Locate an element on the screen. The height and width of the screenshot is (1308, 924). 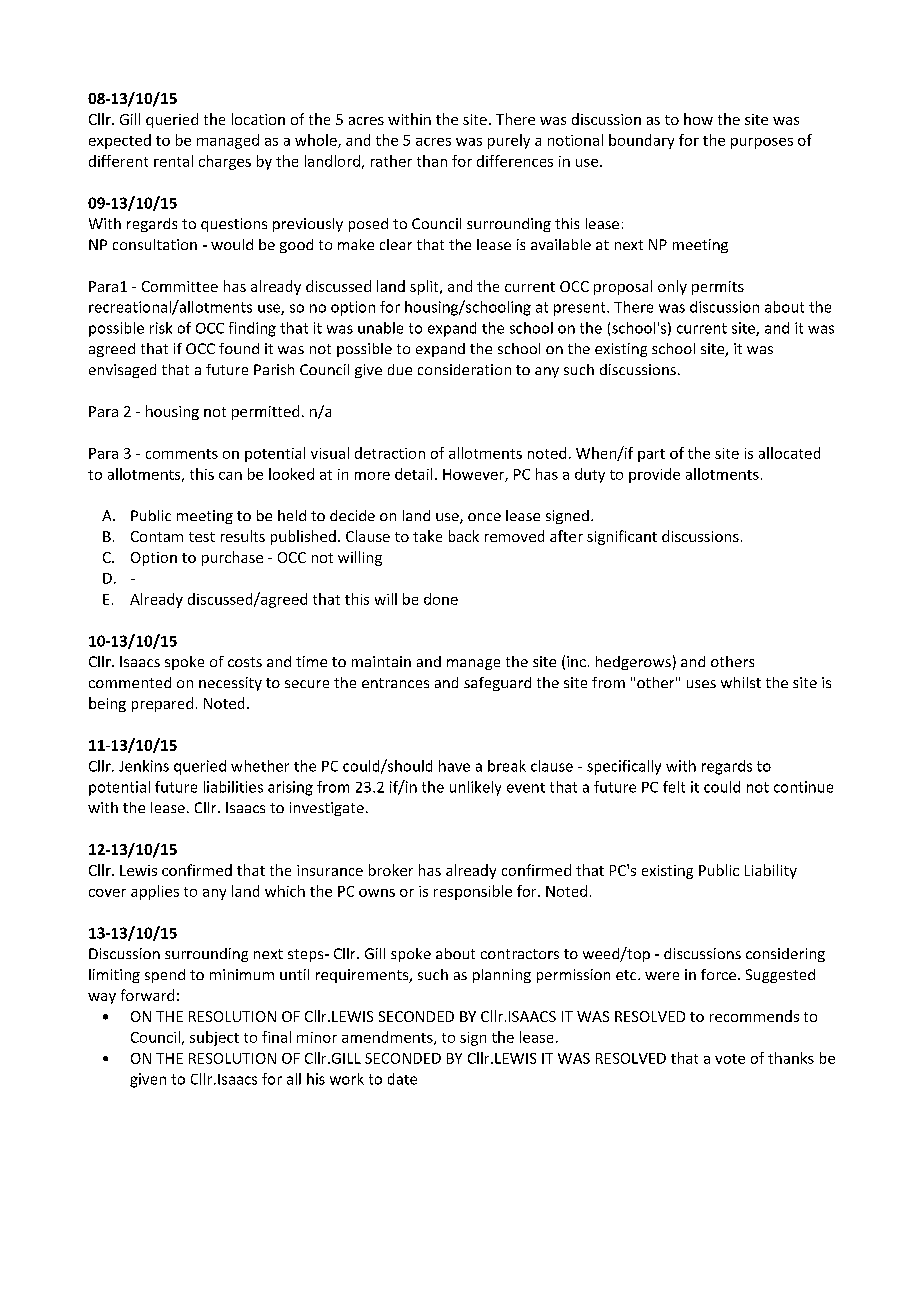
detail is located at coordinates (413, 474).
